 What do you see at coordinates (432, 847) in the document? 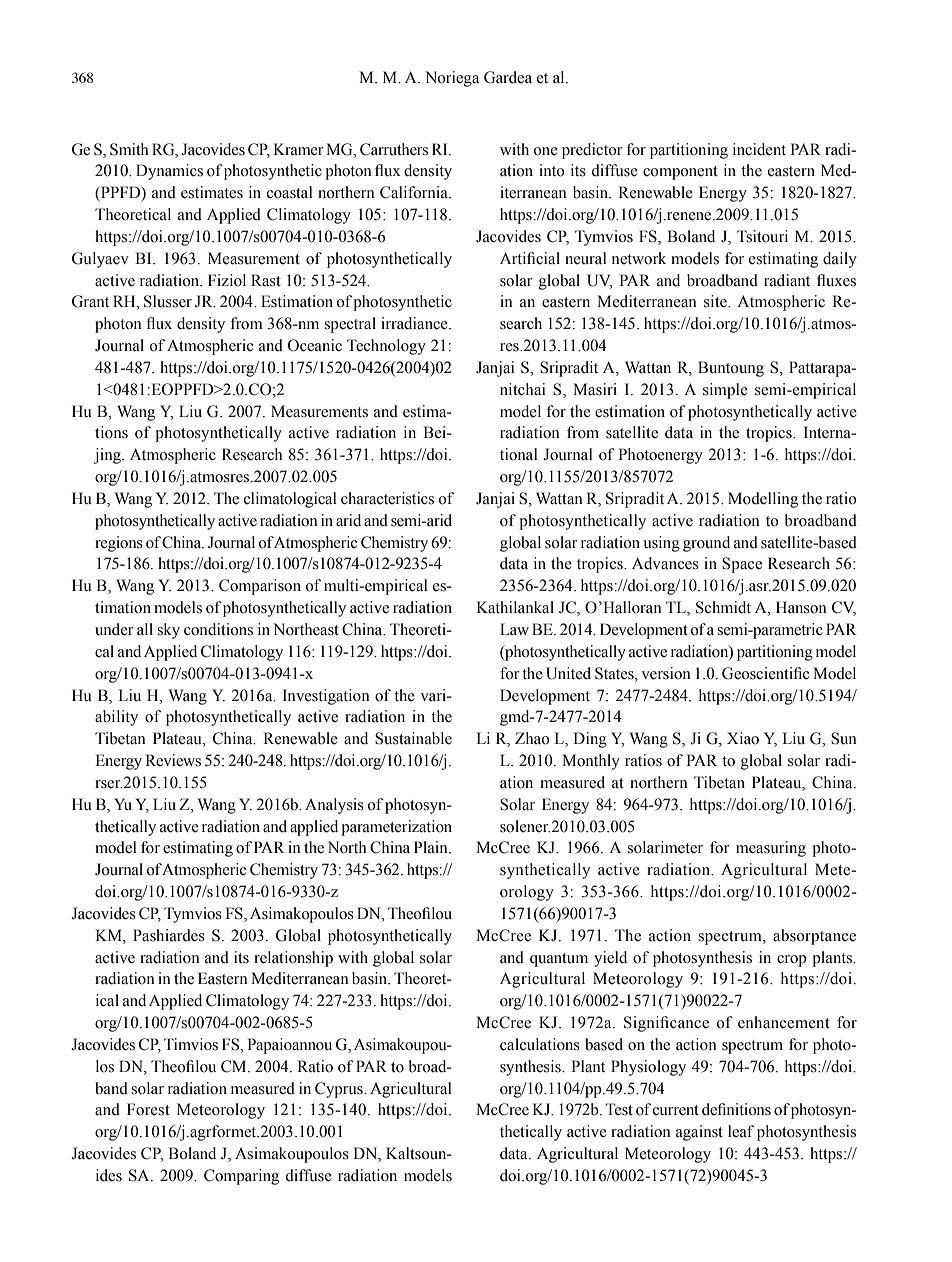
I see `Plain` at bounding box center [432, 847].
